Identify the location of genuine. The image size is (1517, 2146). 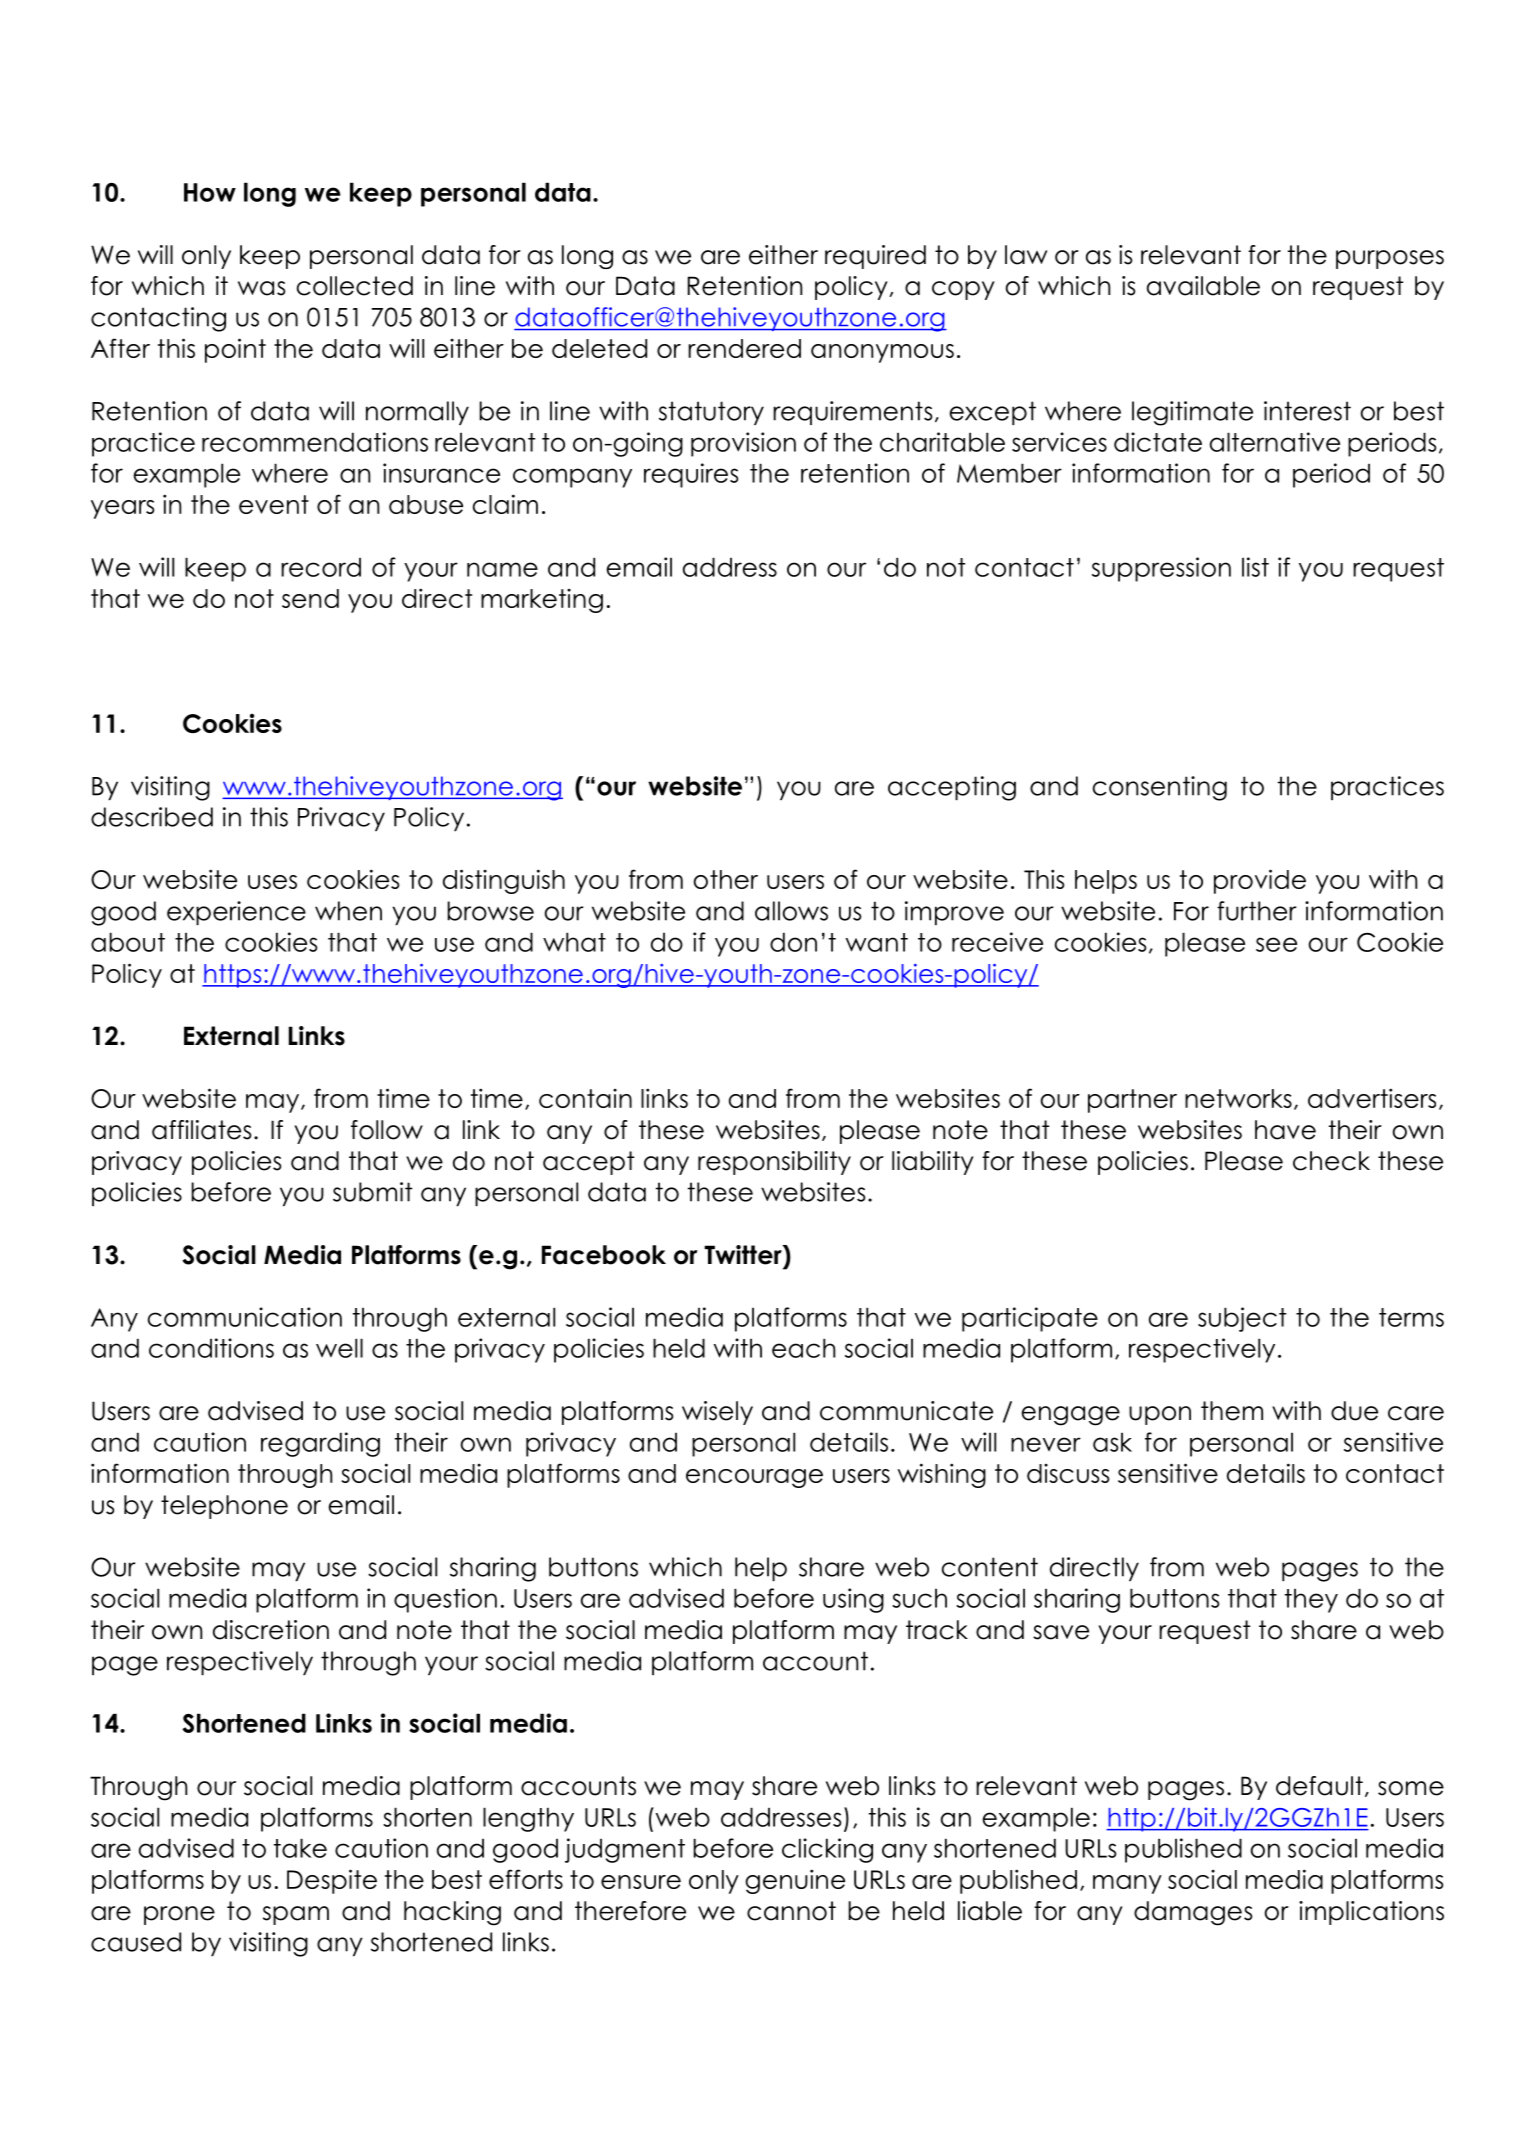
(795, 1881).
